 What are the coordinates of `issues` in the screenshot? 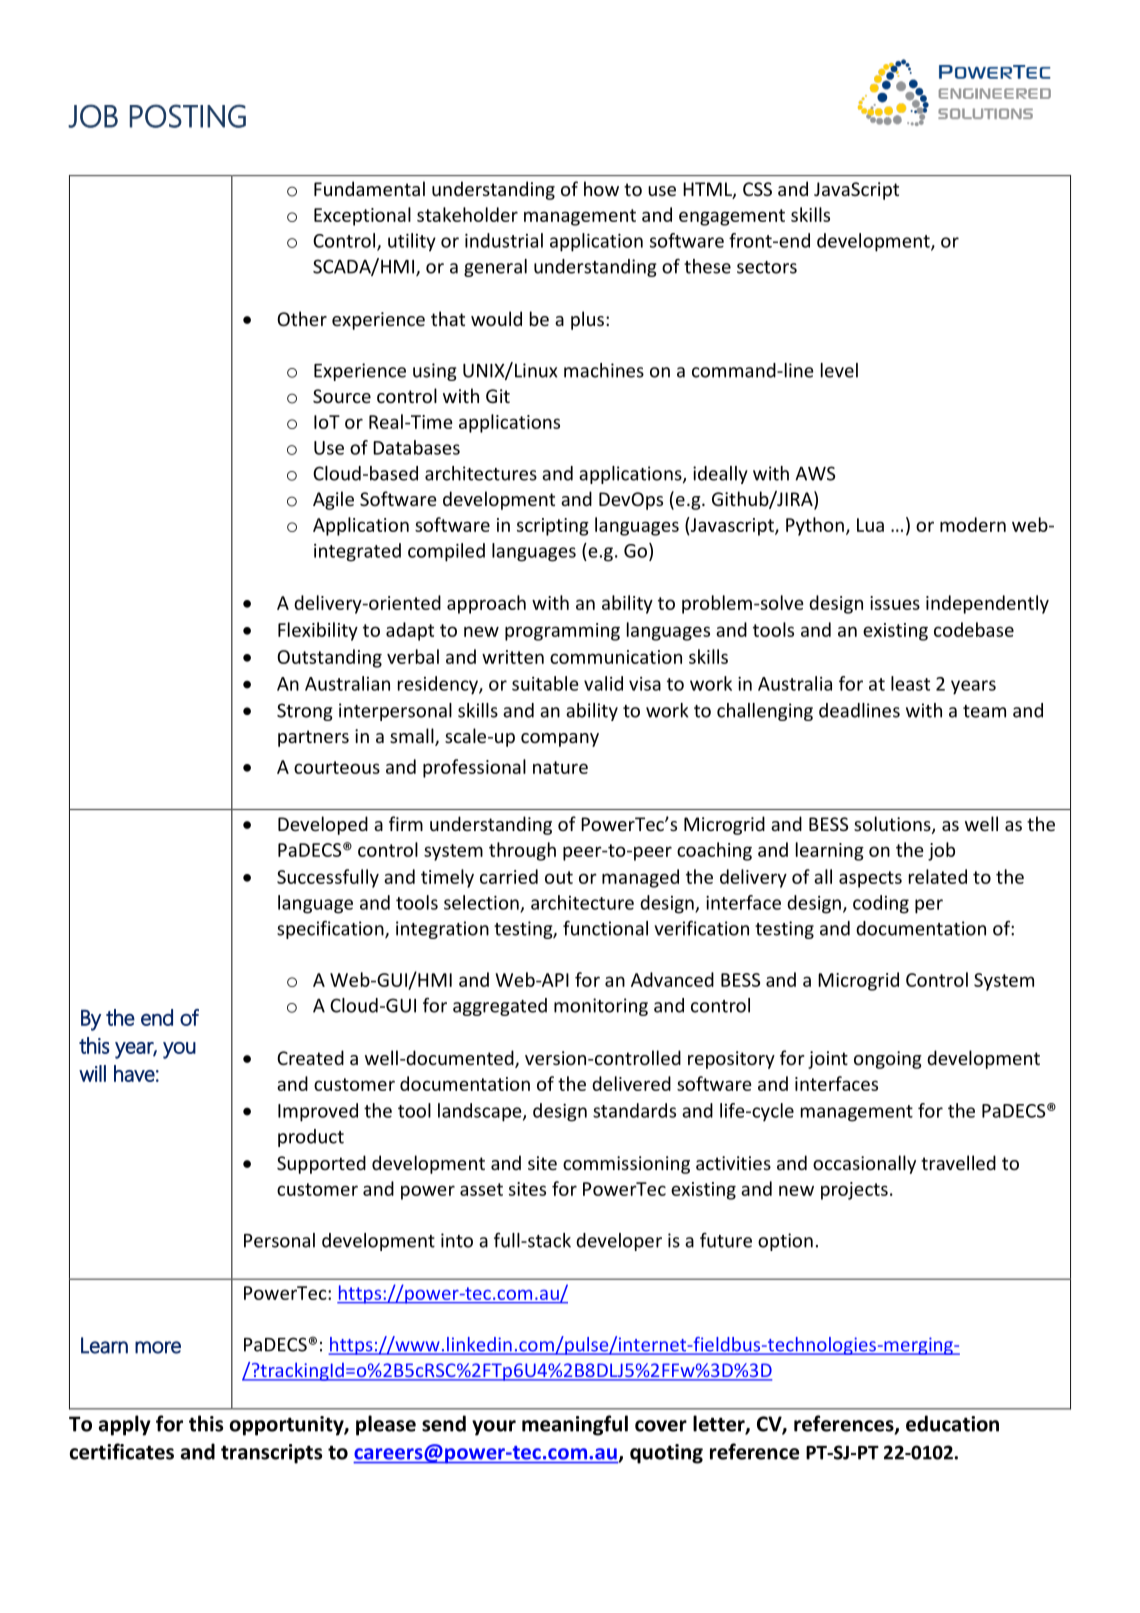 It's located at (895, 603).
